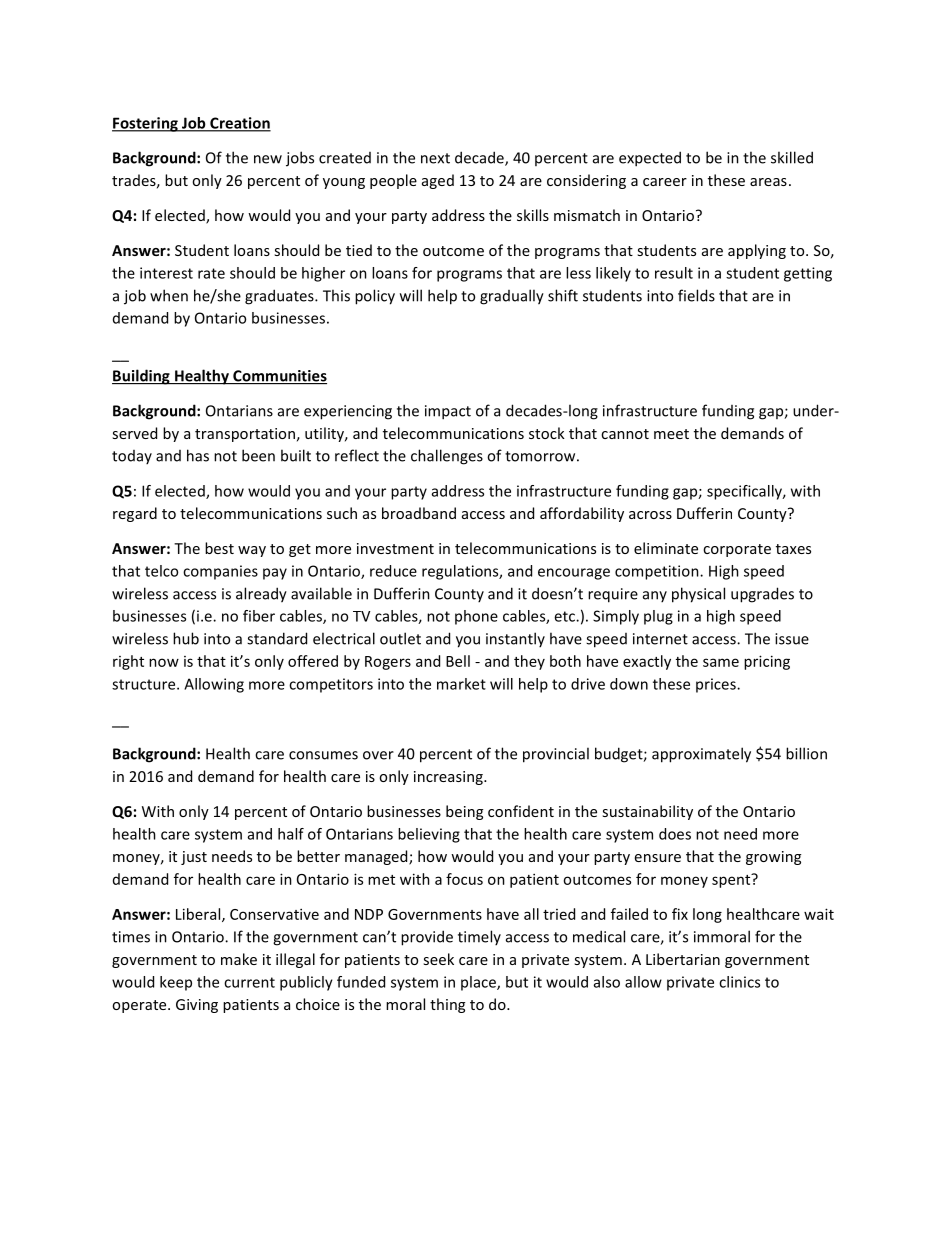  I want to click on reduce, so click(393, 571).
